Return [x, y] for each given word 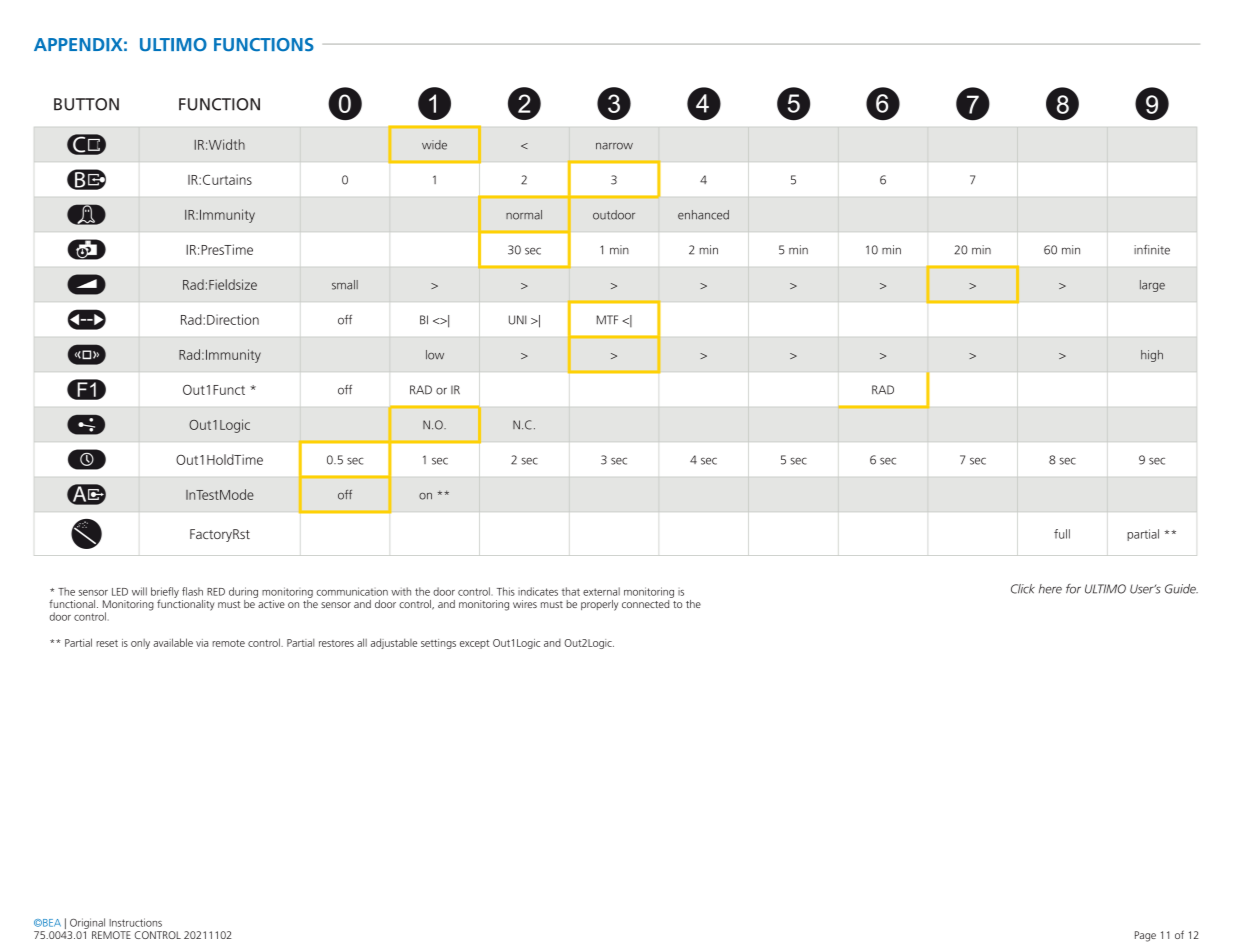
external [601, 591]
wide [434, 145]
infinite [1152, 250]
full [1062, 534]
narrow [614, 146]
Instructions [135, 922]
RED [216, 592]
